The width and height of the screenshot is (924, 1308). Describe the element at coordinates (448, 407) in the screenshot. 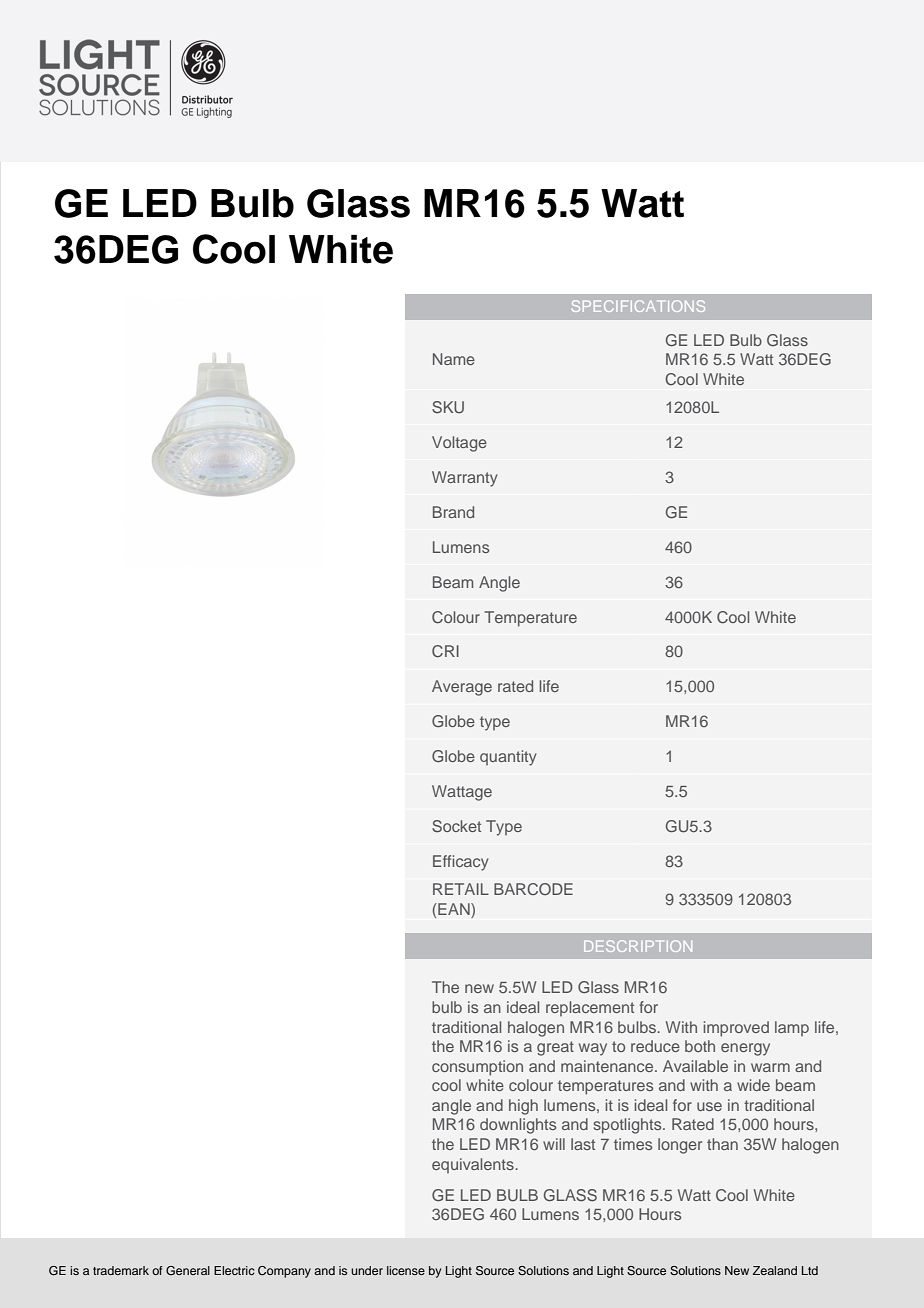

I see `SKU` at that location.
